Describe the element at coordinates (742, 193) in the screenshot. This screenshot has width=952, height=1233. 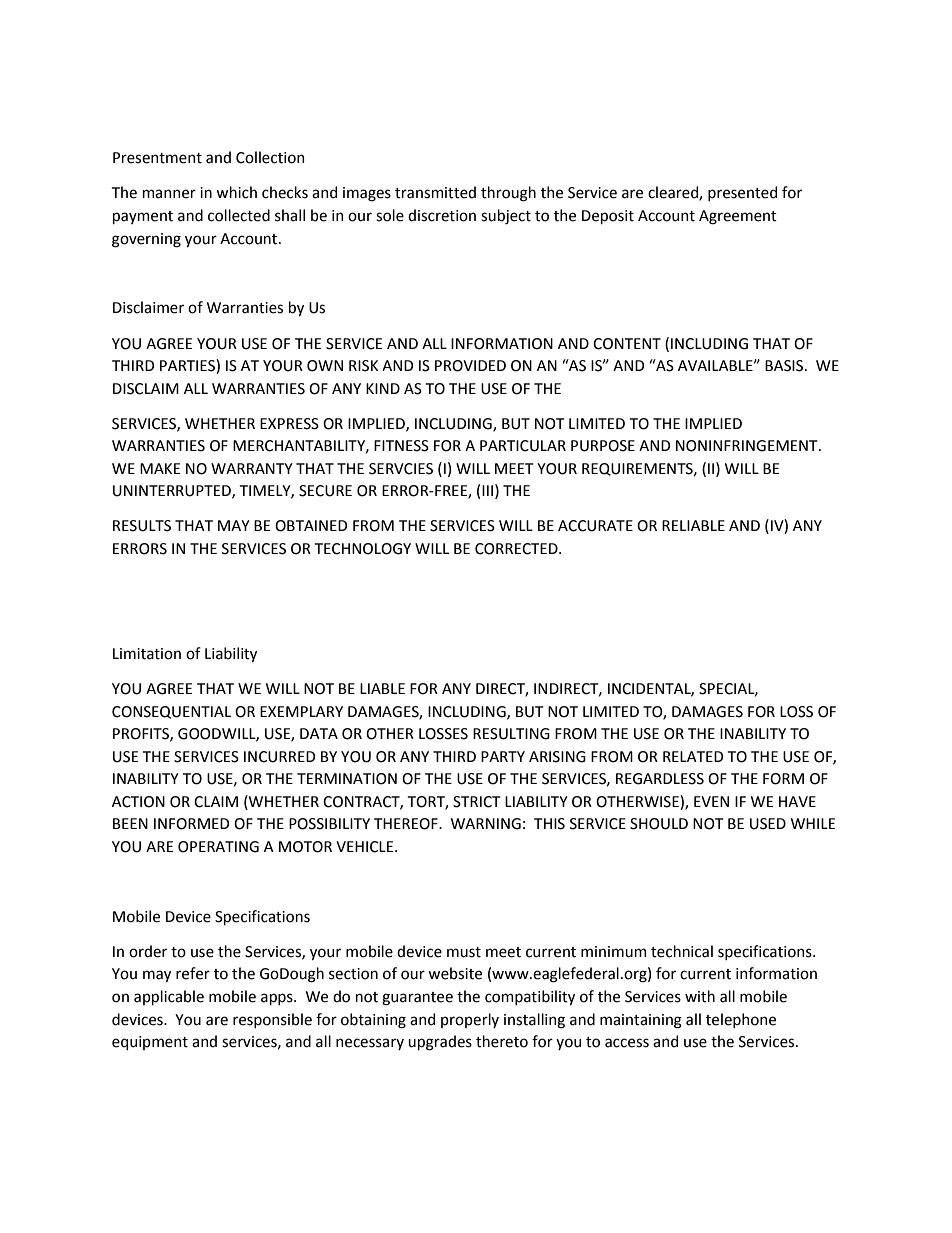
I see `presented` at that location.
